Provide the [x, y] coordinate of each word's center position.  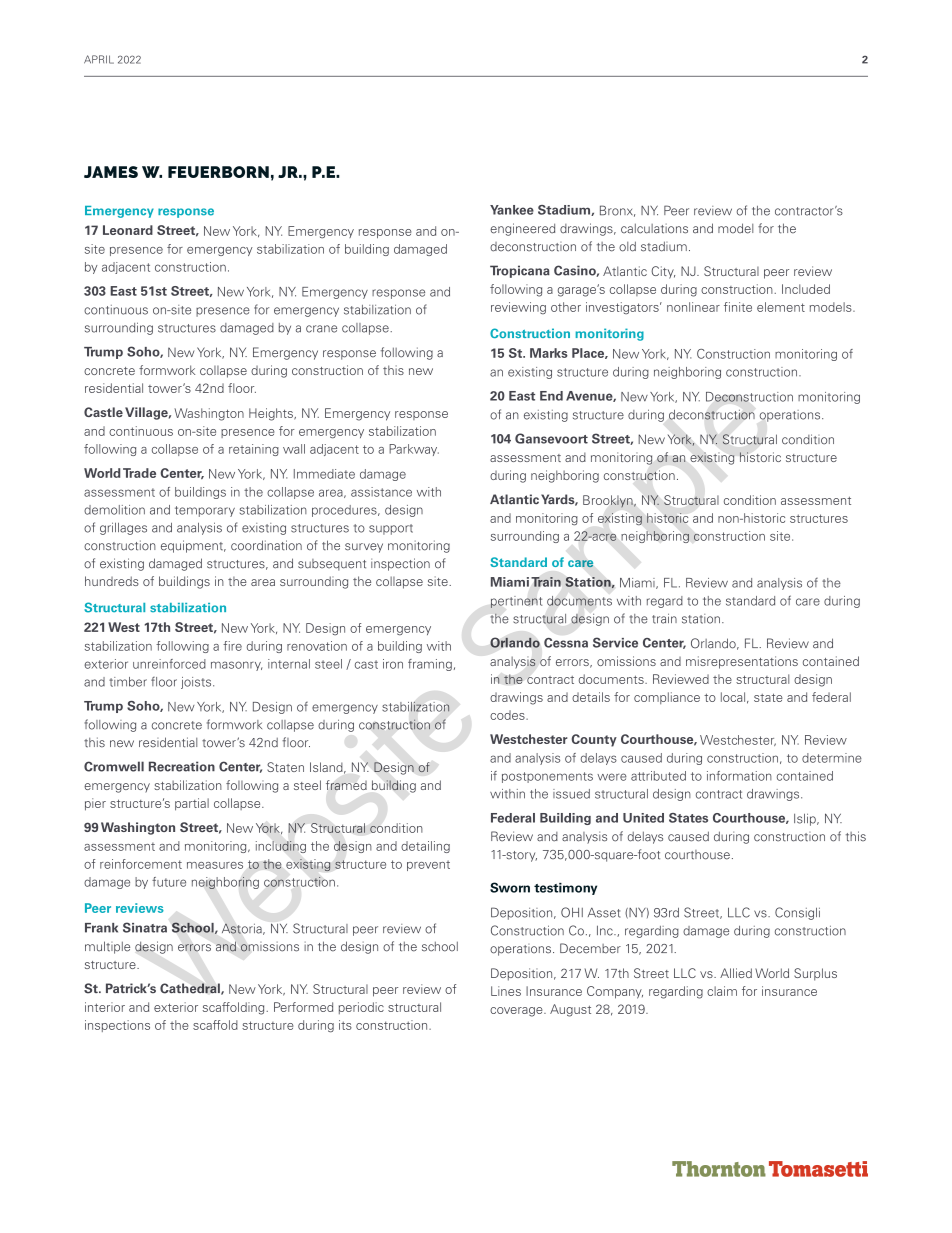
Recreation [182, 766]
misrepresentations [742, 662]
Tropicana [520, 271]
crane [321, 329]
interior [105, 1007]
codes [508, 715]
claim [722, 991]
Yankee [512, 210]
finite [738, 307]
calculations [654, 228]
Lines [506, 991]
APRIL [99, 59]
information [739, 776]
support [391, 529]
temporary [205, 511]
